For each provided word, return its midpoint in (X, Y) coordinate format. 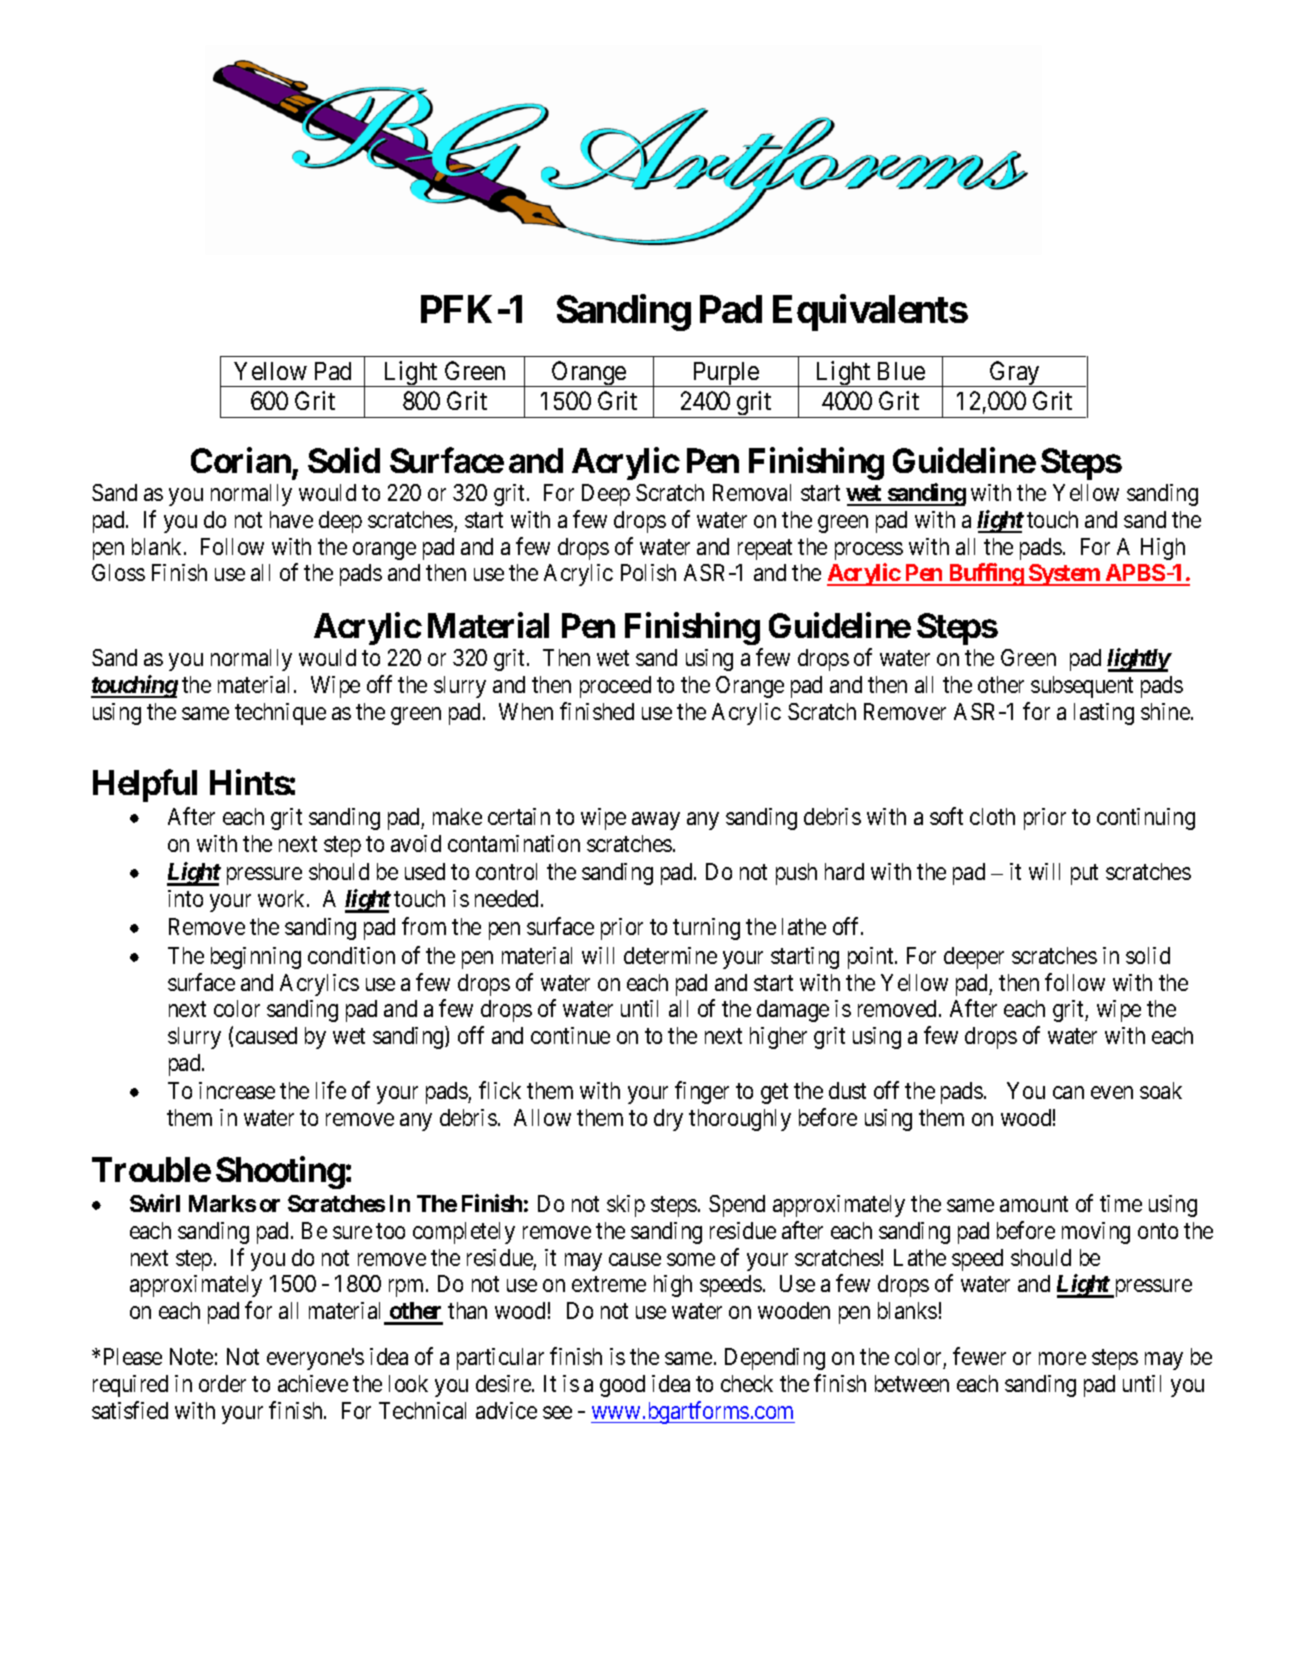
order (222, 1383)
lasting (1104, 714)
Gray (1015, 374)
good (622, 1386)
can (1068, 1092)
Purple (726, 374)
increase (237, 1090)
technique (280, 714)
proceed (615, 687)
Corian (241, 460)
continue (570, 1035)
